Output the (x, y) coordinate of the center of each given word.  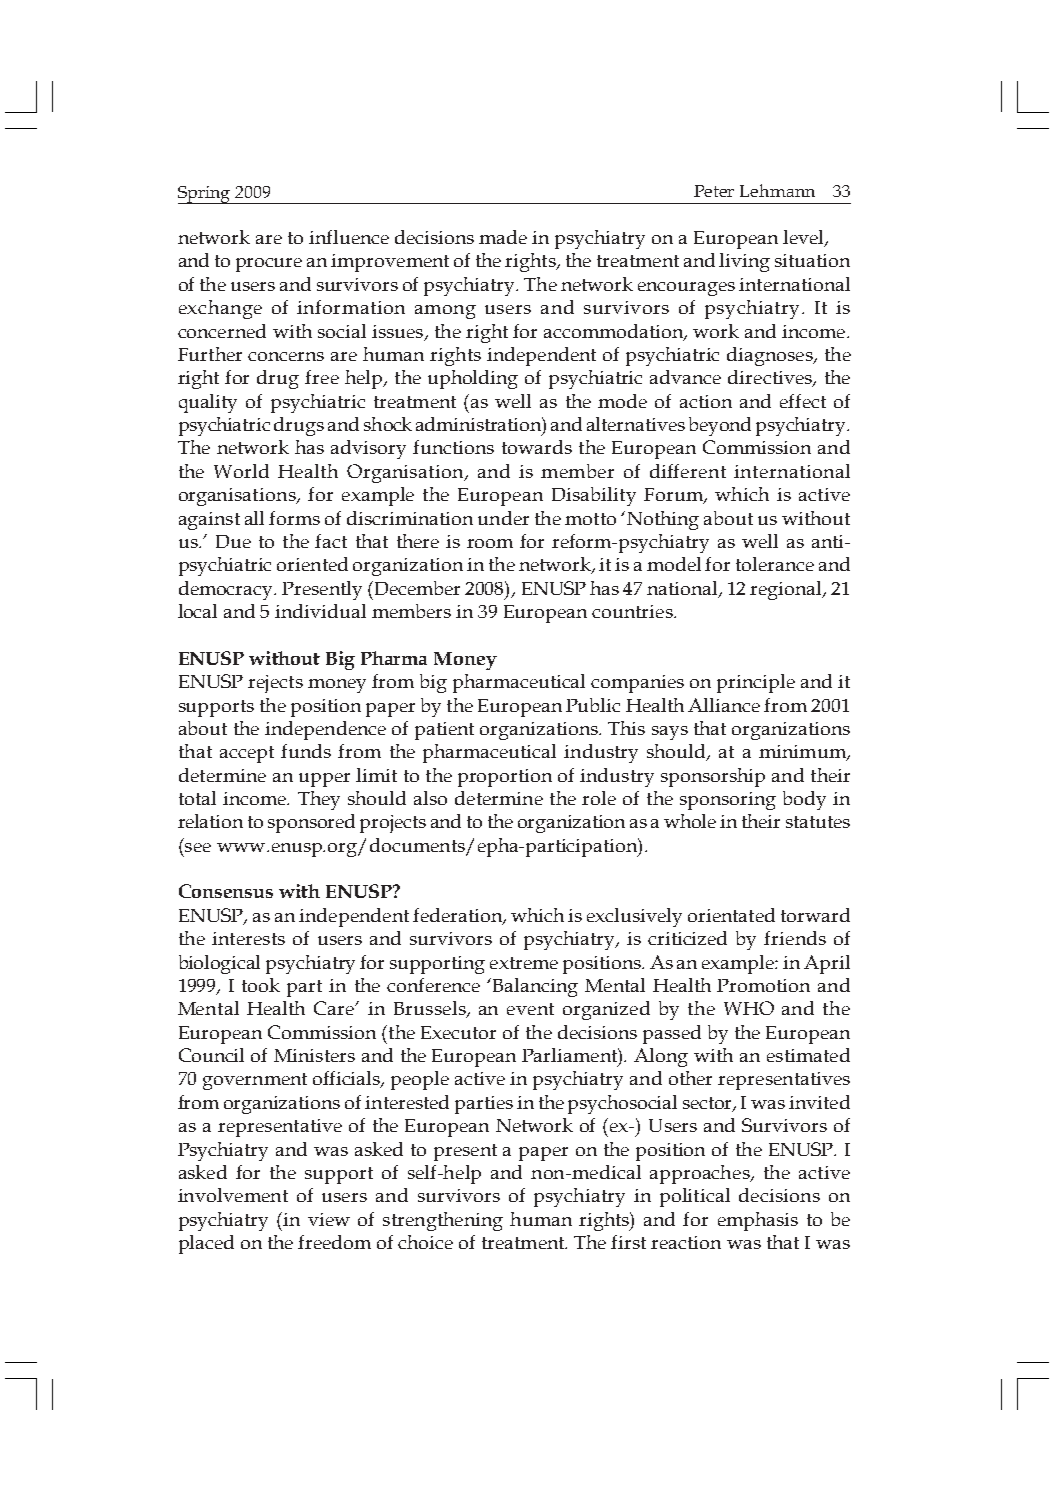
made (503, 237)
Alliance (724, 705)
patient (444, 731)
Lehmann (777, 190)
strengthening (443, 1221)
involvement (233, 1195)
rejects (275, 684)
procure (269, 265)
